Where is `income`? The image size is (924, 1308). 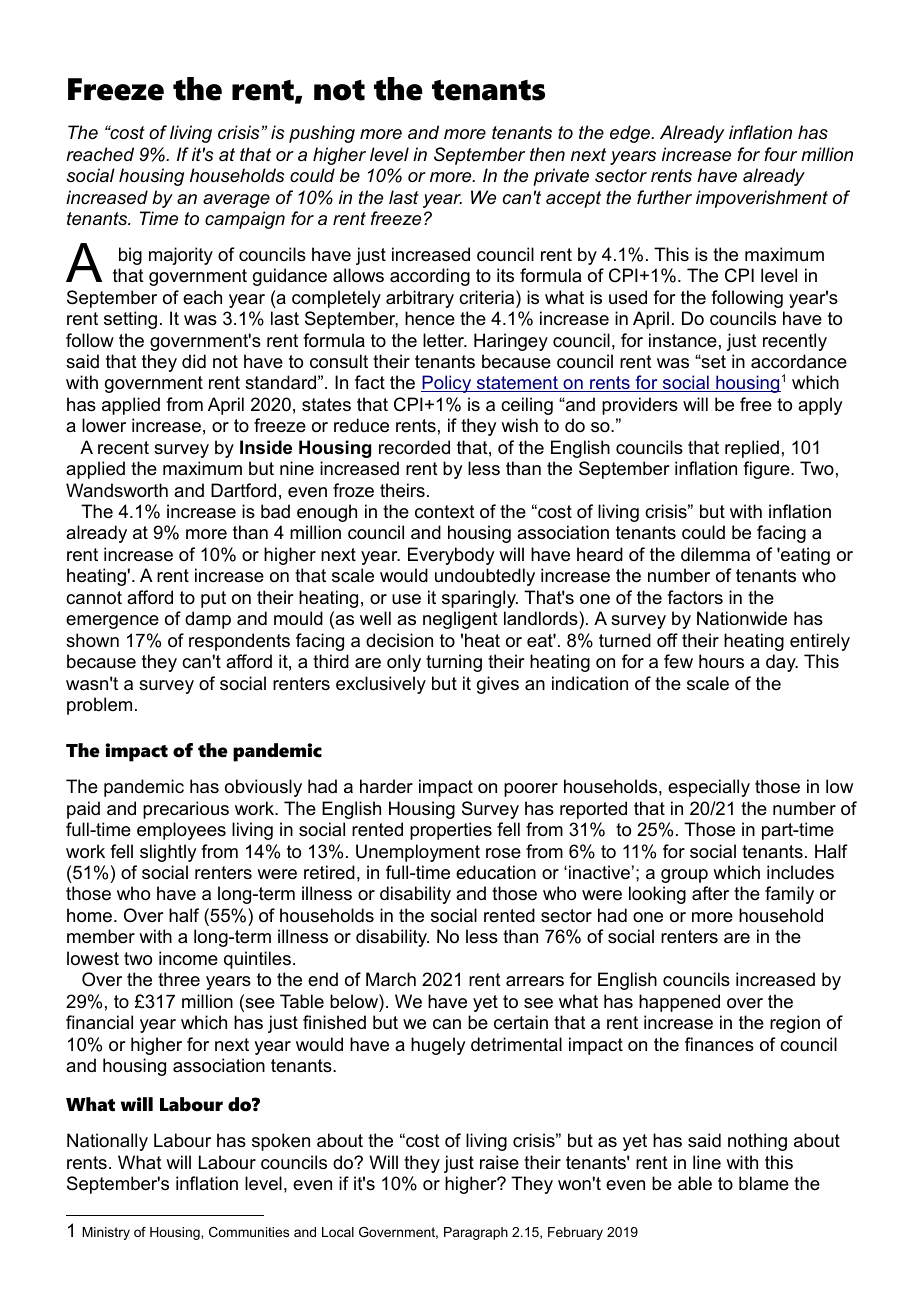 income is located at coordinates (188, 958).
